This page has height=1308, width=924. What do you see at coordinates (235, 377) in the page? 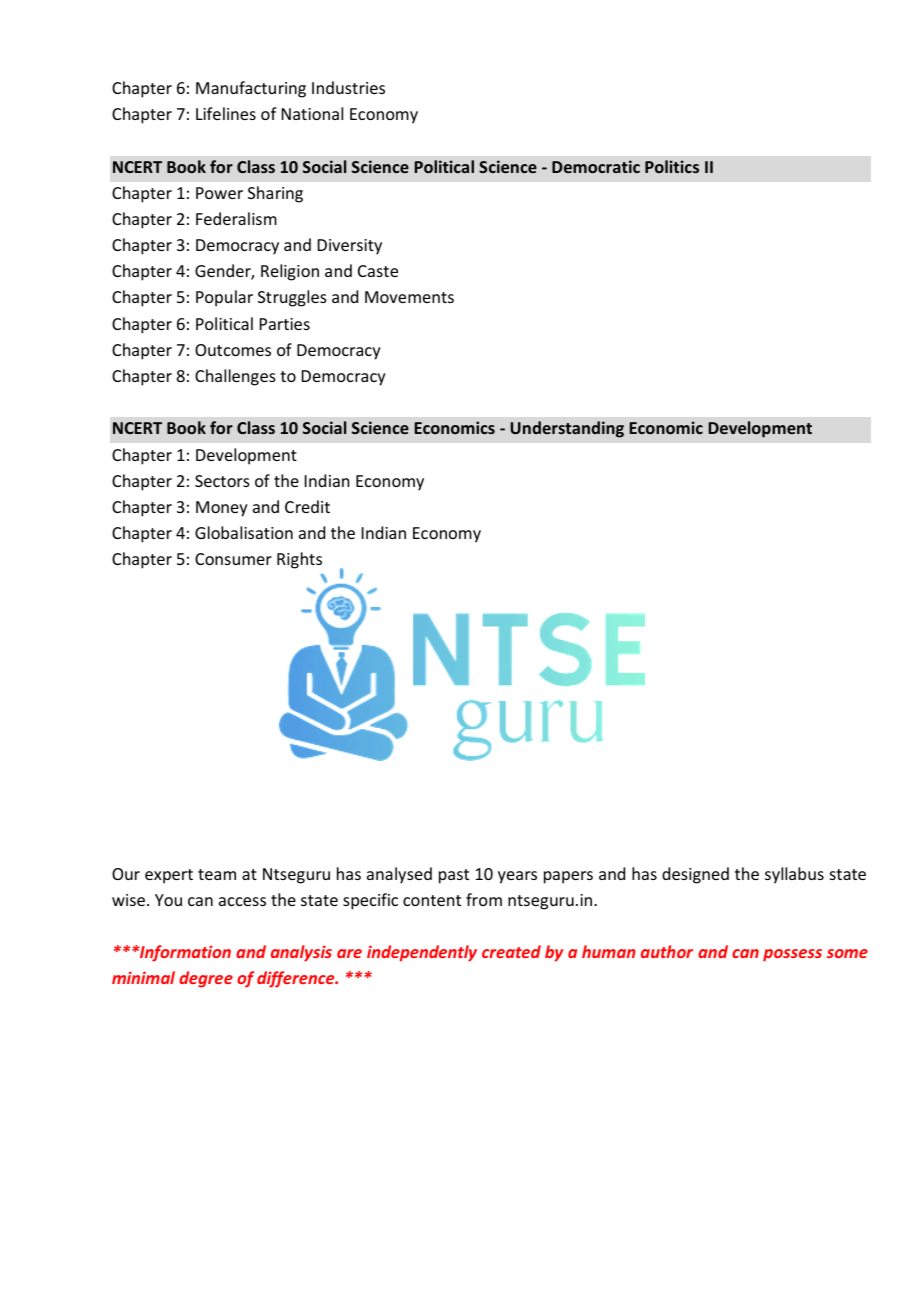
I see `Challenges` at bounding box center [235, 377].
